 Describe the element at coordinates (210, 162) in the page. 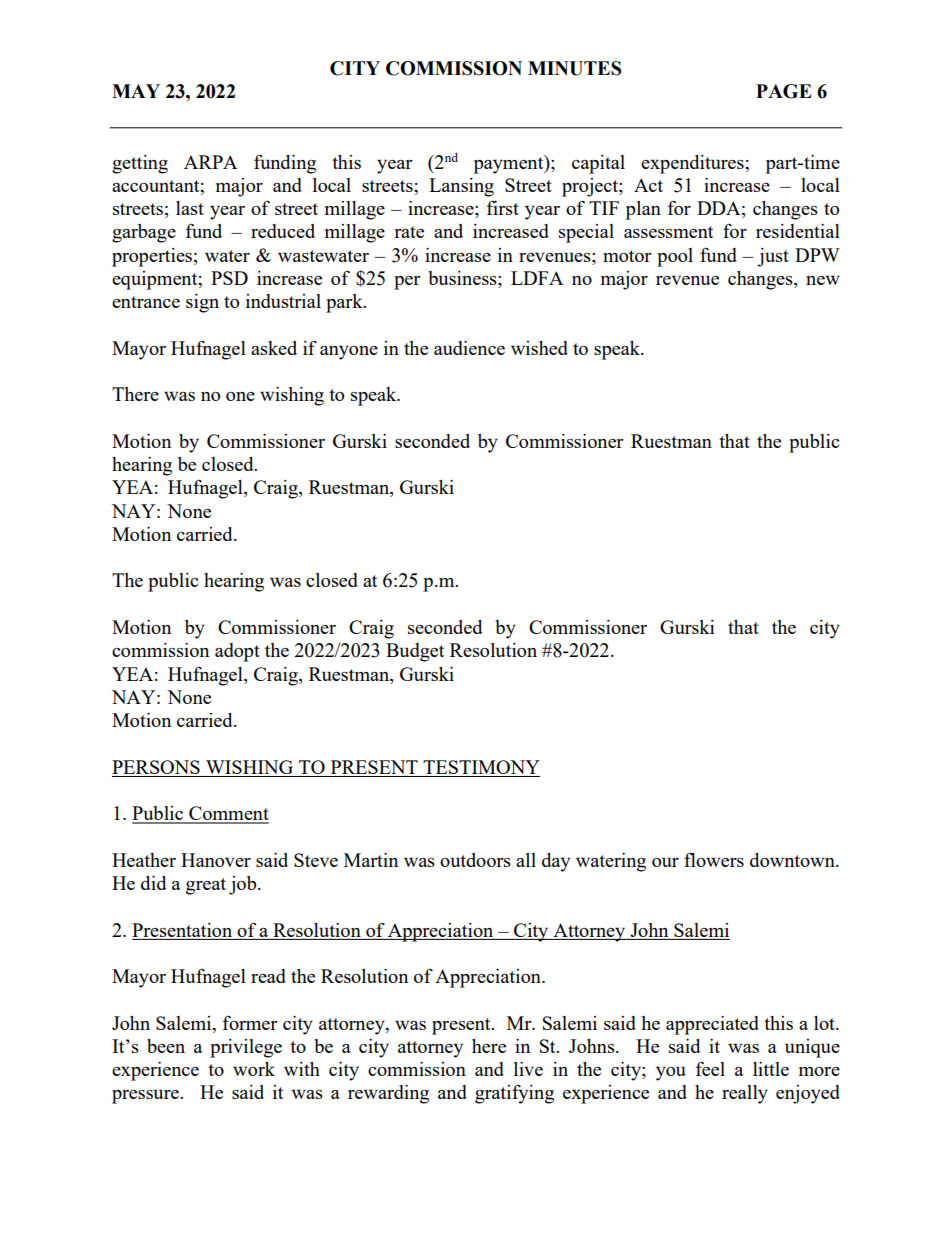

I see `ARPA` at that location.
